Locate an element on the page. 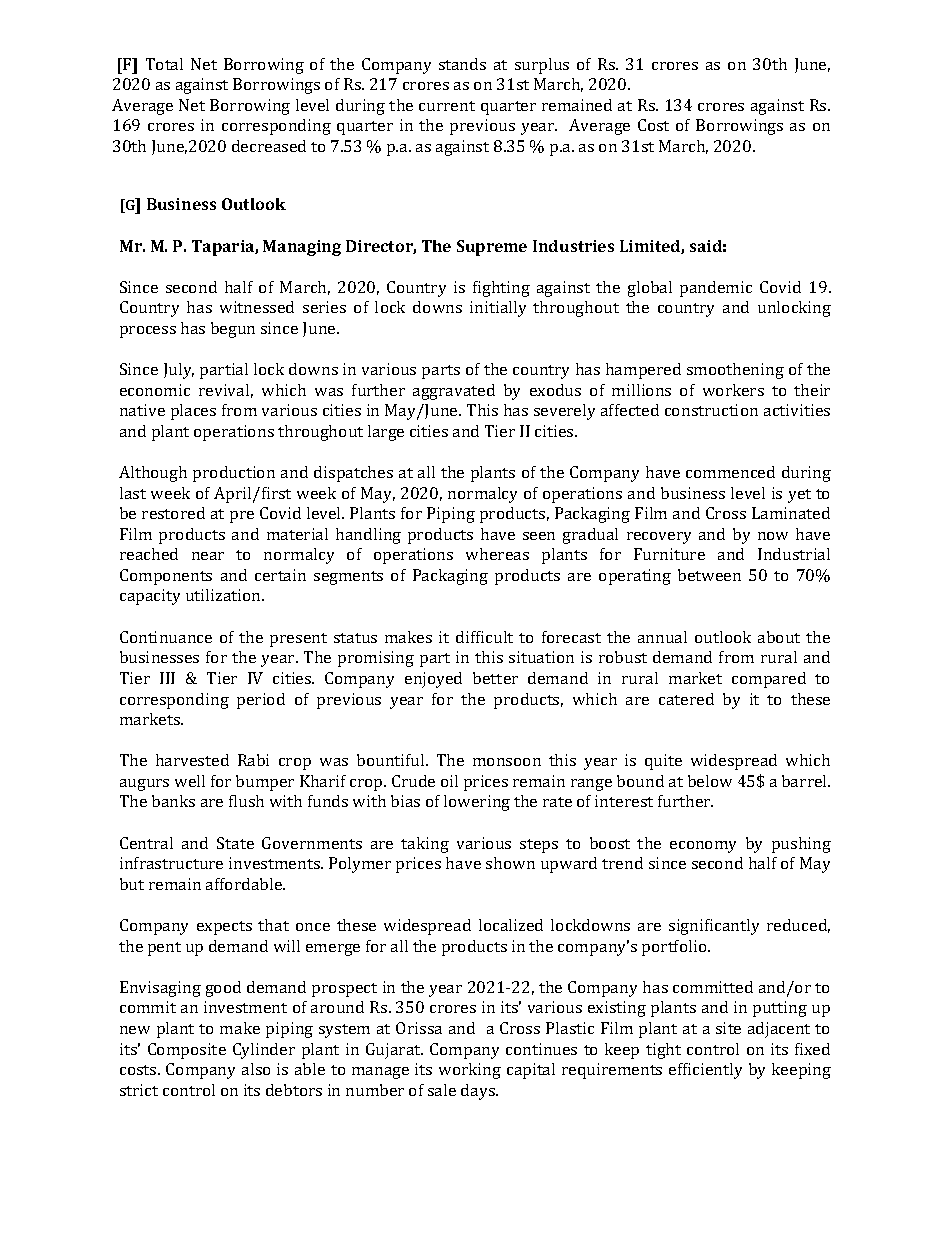 The width and height of the page is (952, 1233). also is located at coordinates (256, 1069).
